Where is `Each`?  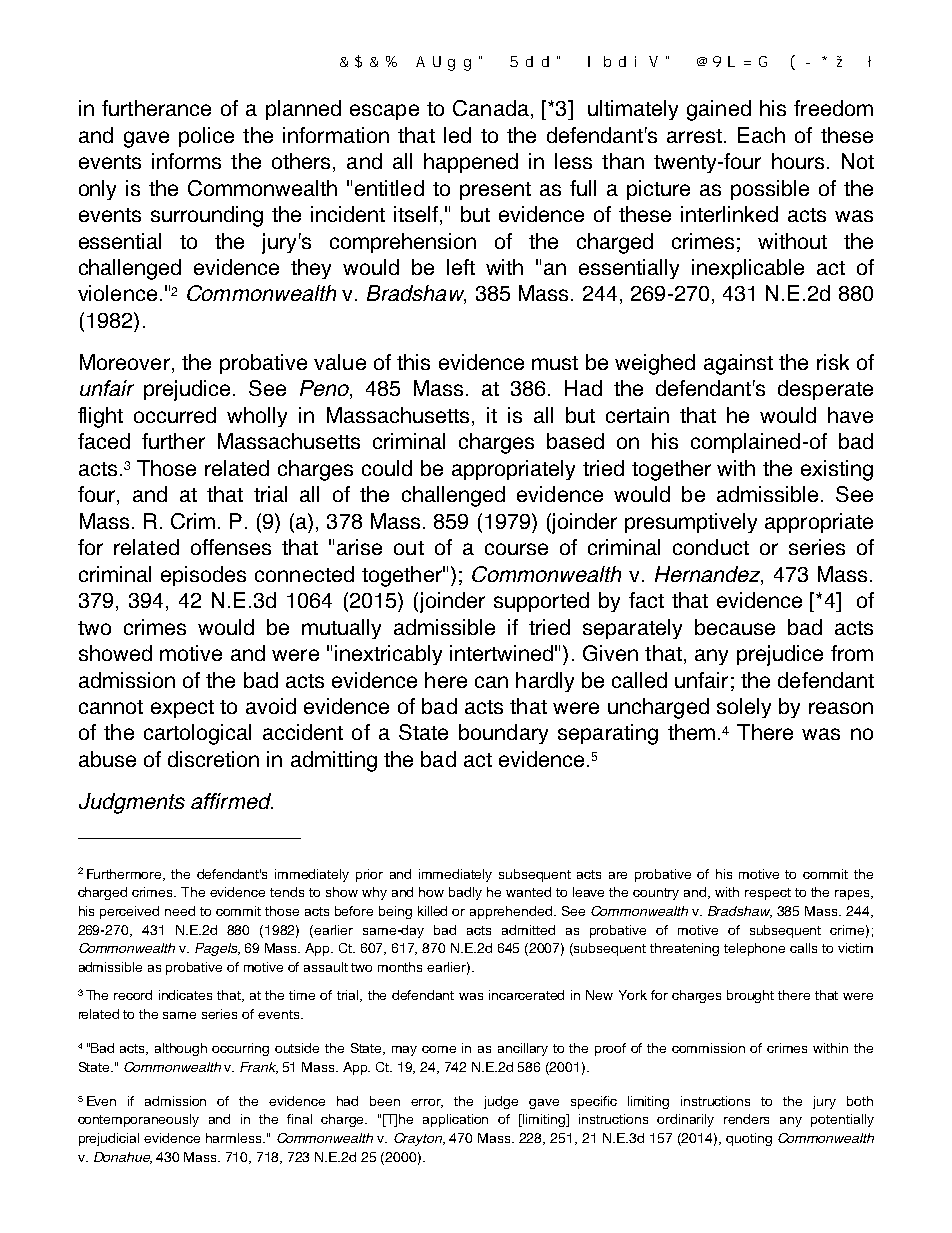 Each is located at coordinates (761, 135).
